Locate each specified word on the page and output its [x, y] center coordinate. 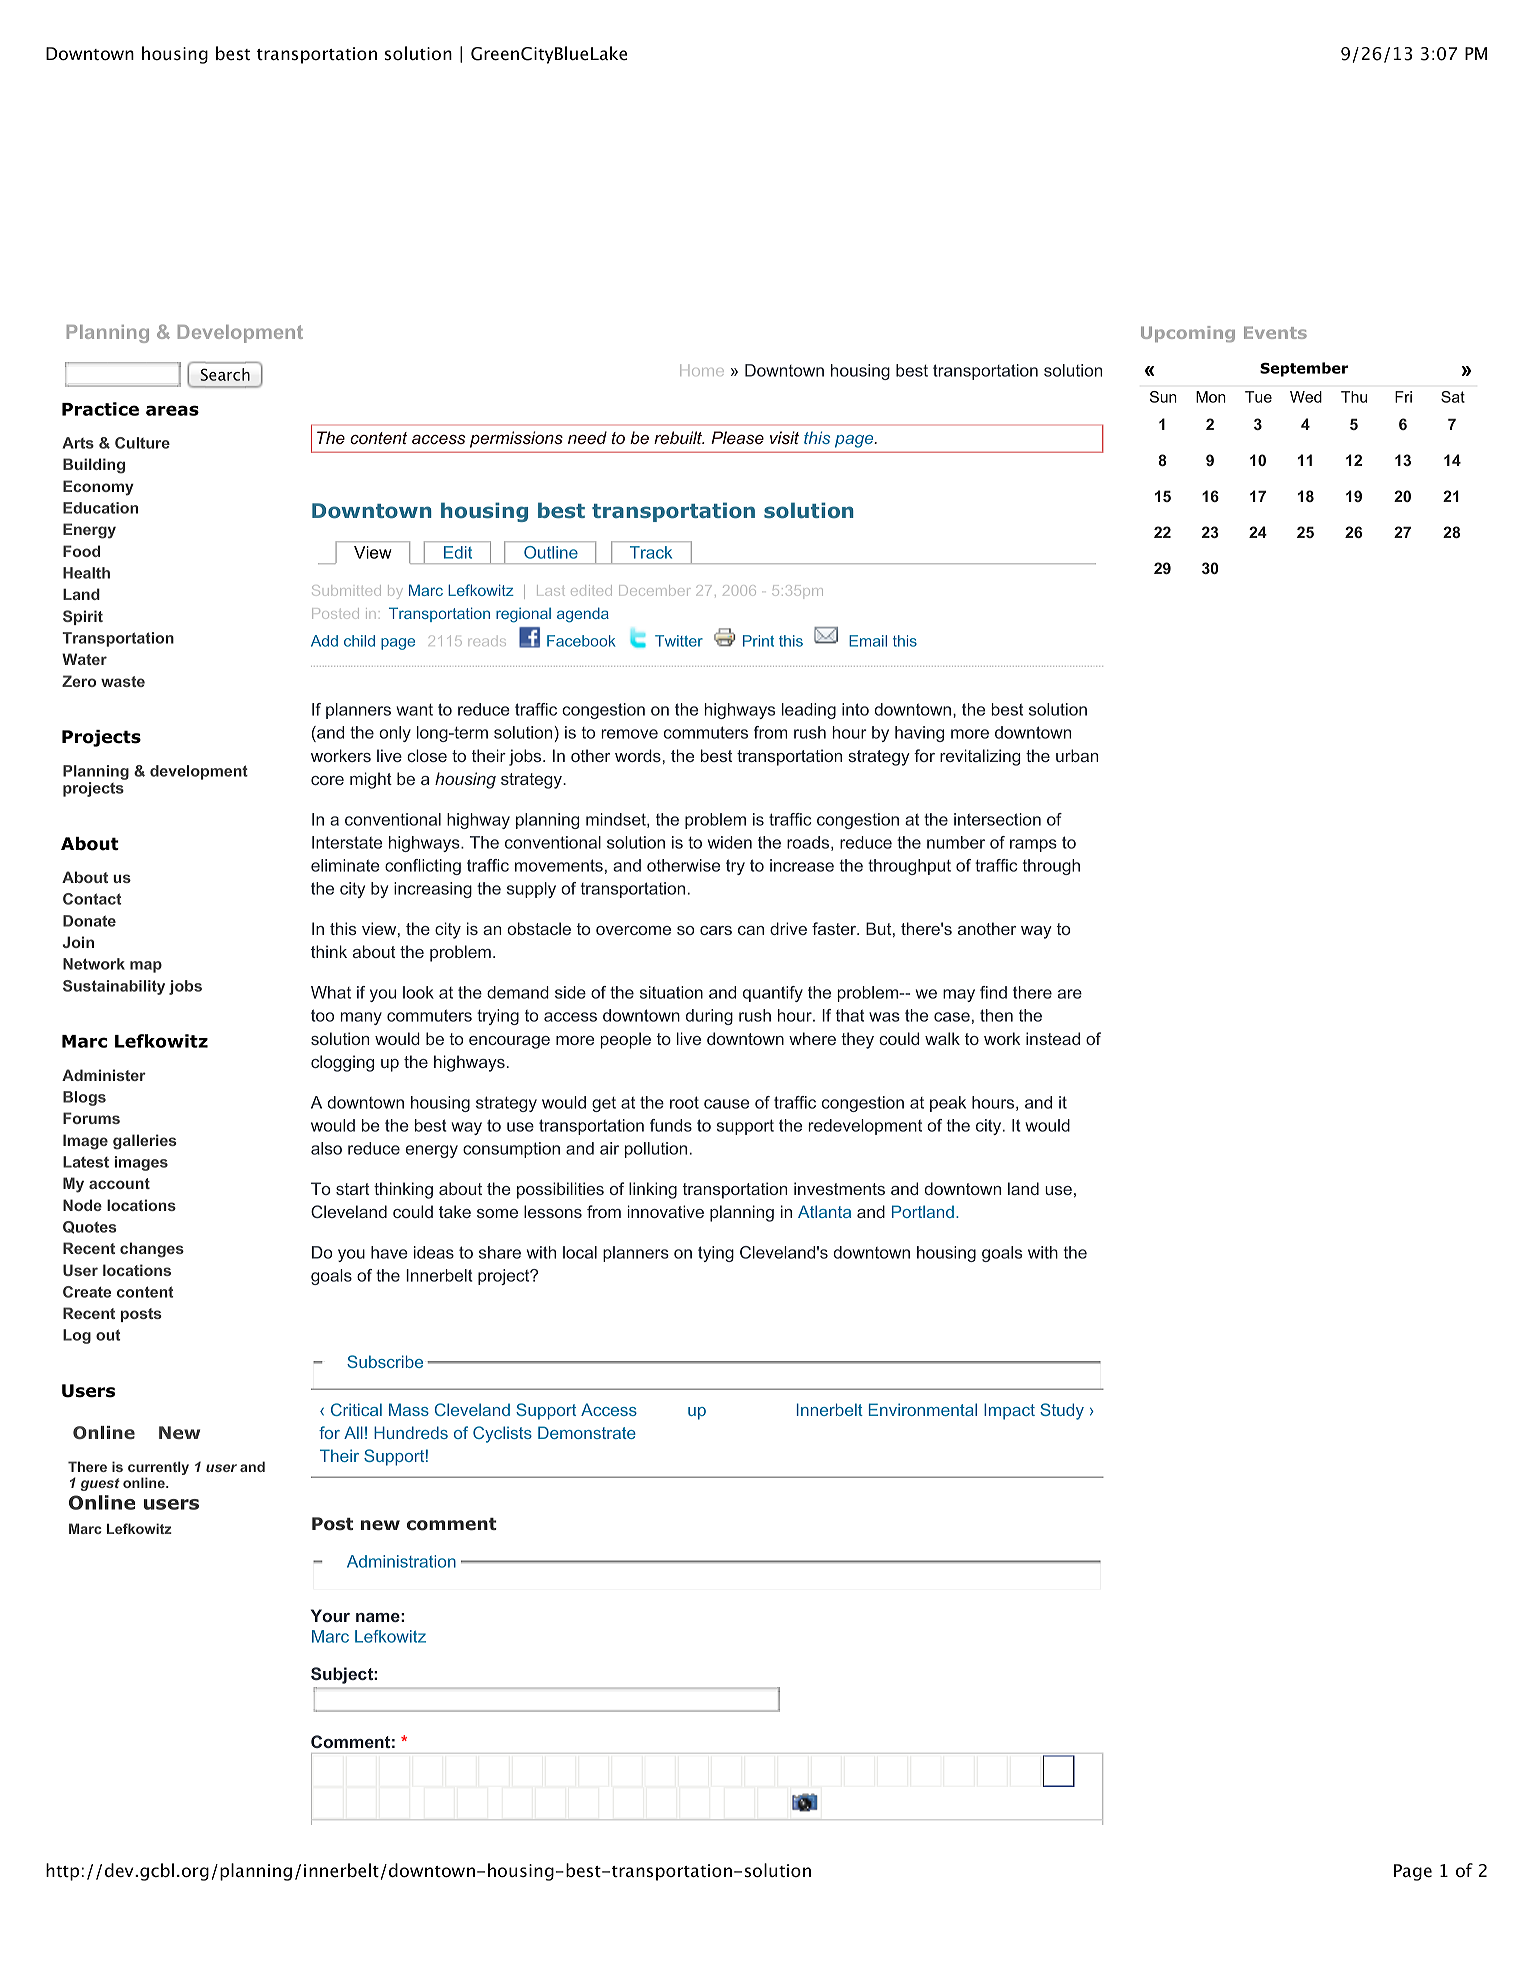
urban [1077, 755]
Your [330, 1615]
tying [716, 1254]
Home [702, 370]
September [1304, 369]
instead [1053, 1038]
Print [758, 641]
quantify [773, 994]
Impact [1009, 1411]
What [331, 992]
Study [1062, 1411]
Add [324, 641]
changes [152, 1250]
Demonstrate [587, 1432]
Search [225, 374]
